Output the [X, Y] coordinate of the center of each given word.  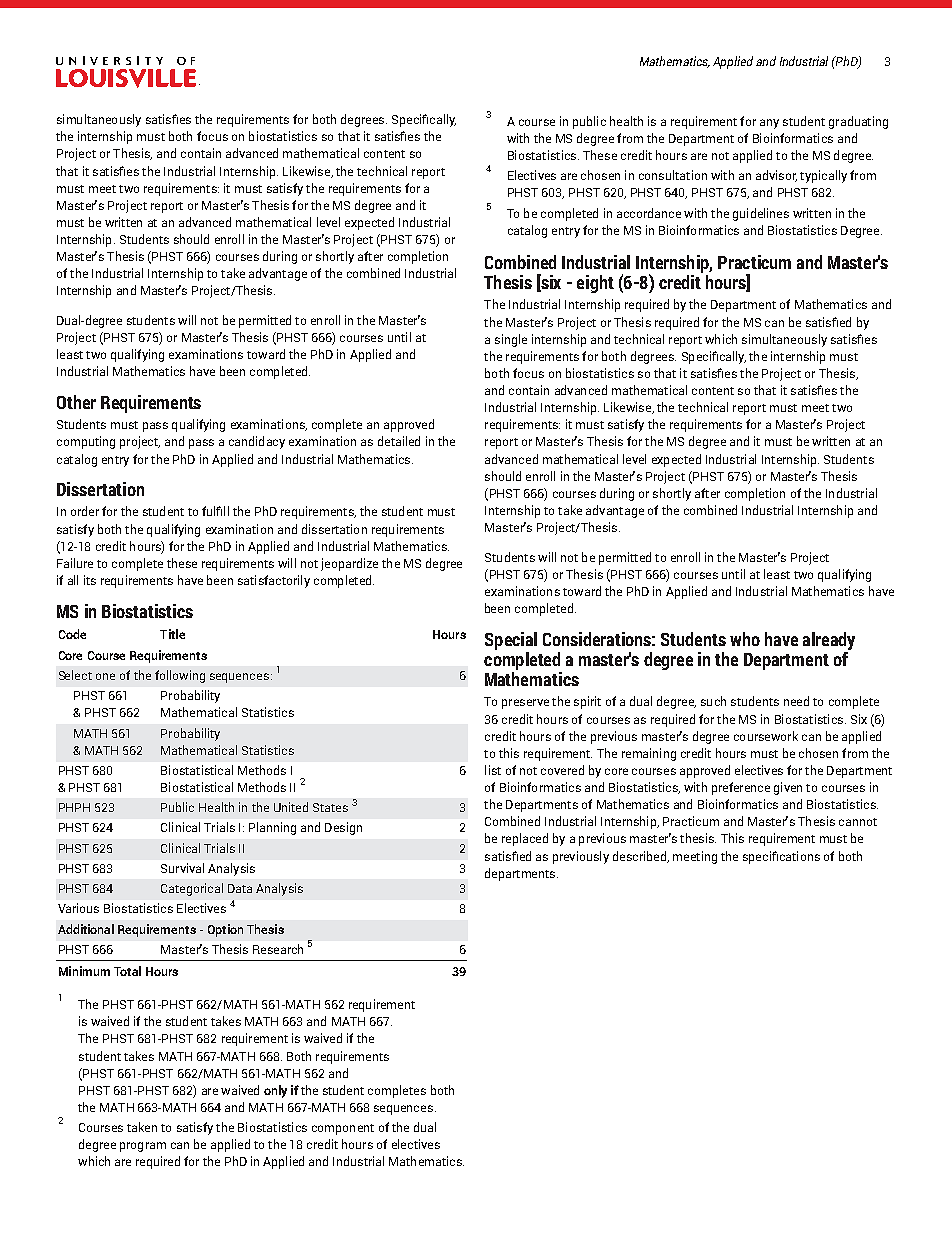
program [143, 1147]
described [640, 857]
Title [172, 634]
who [745, 639]
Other [76, 402]
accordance [649, 213]
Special [511, 641]
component [343, 1129]
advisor [776, 176]
